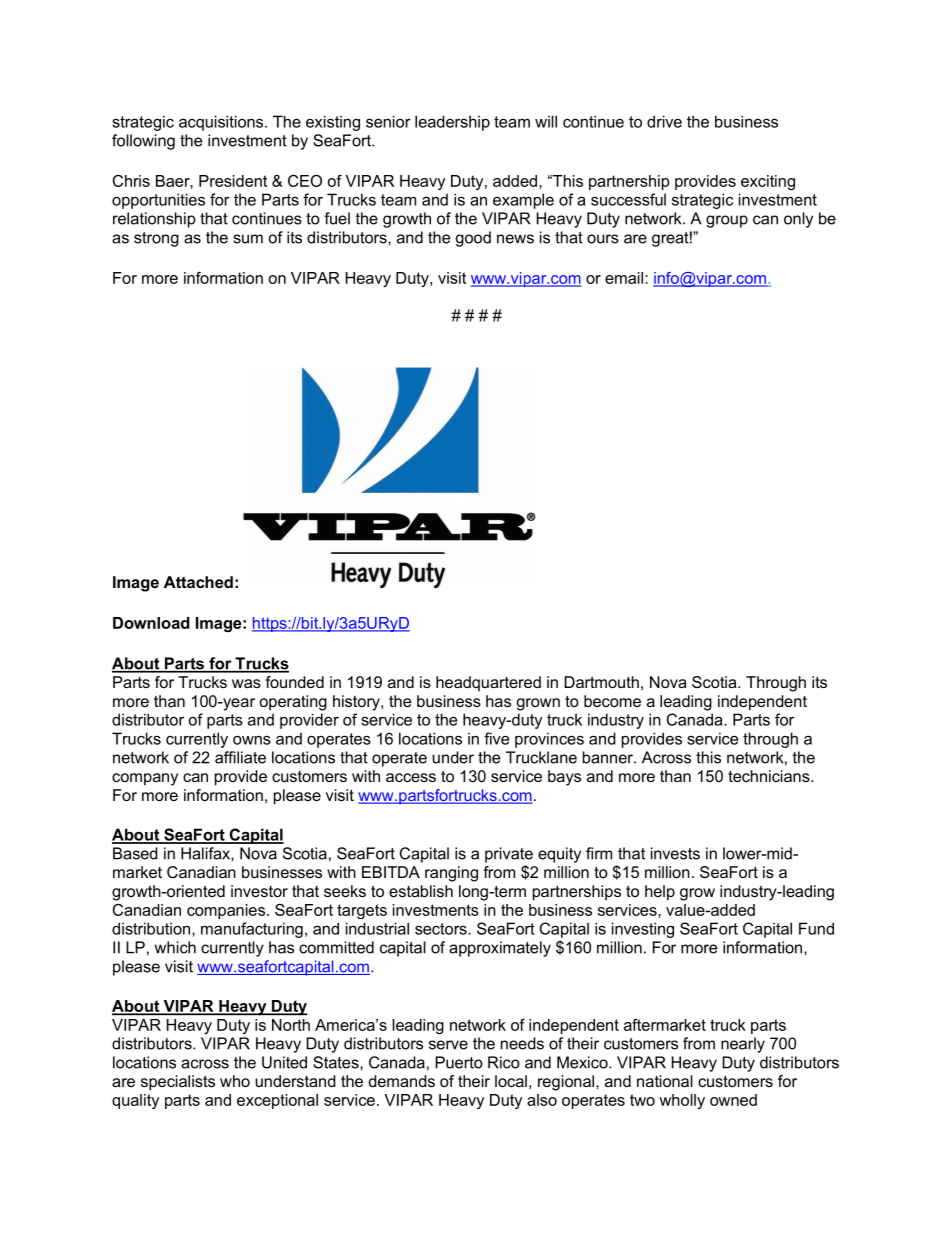 The width and height of the document is (952, 1233). I want to click on invests, so click(675, 853).
